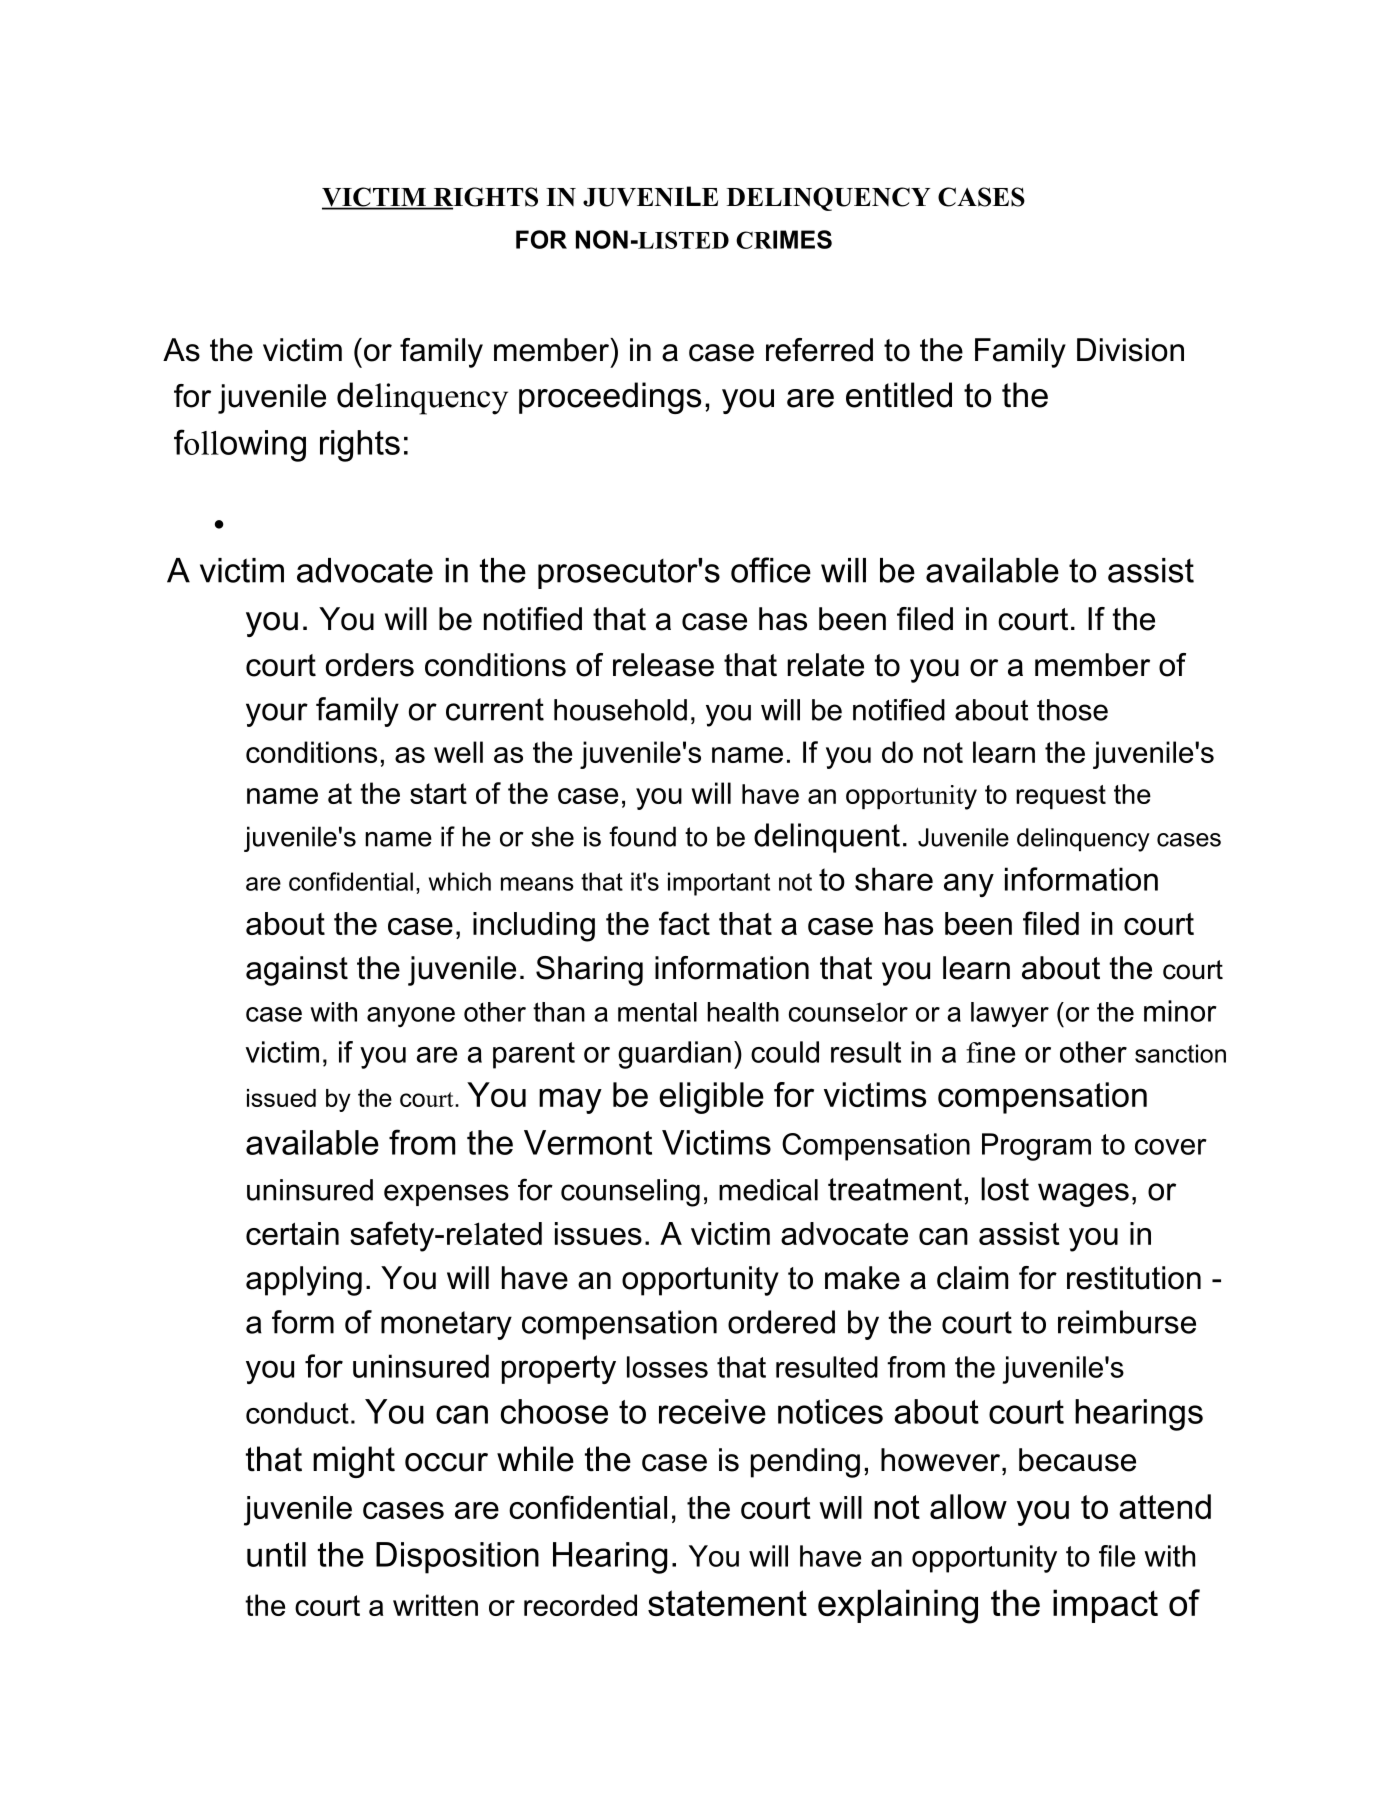 The width and height of the screenshot is (1390, 1798). What do you see at coordinates (304, 1281) in the screenshot?
I see `applying` at bounding box center [304, 1281].
